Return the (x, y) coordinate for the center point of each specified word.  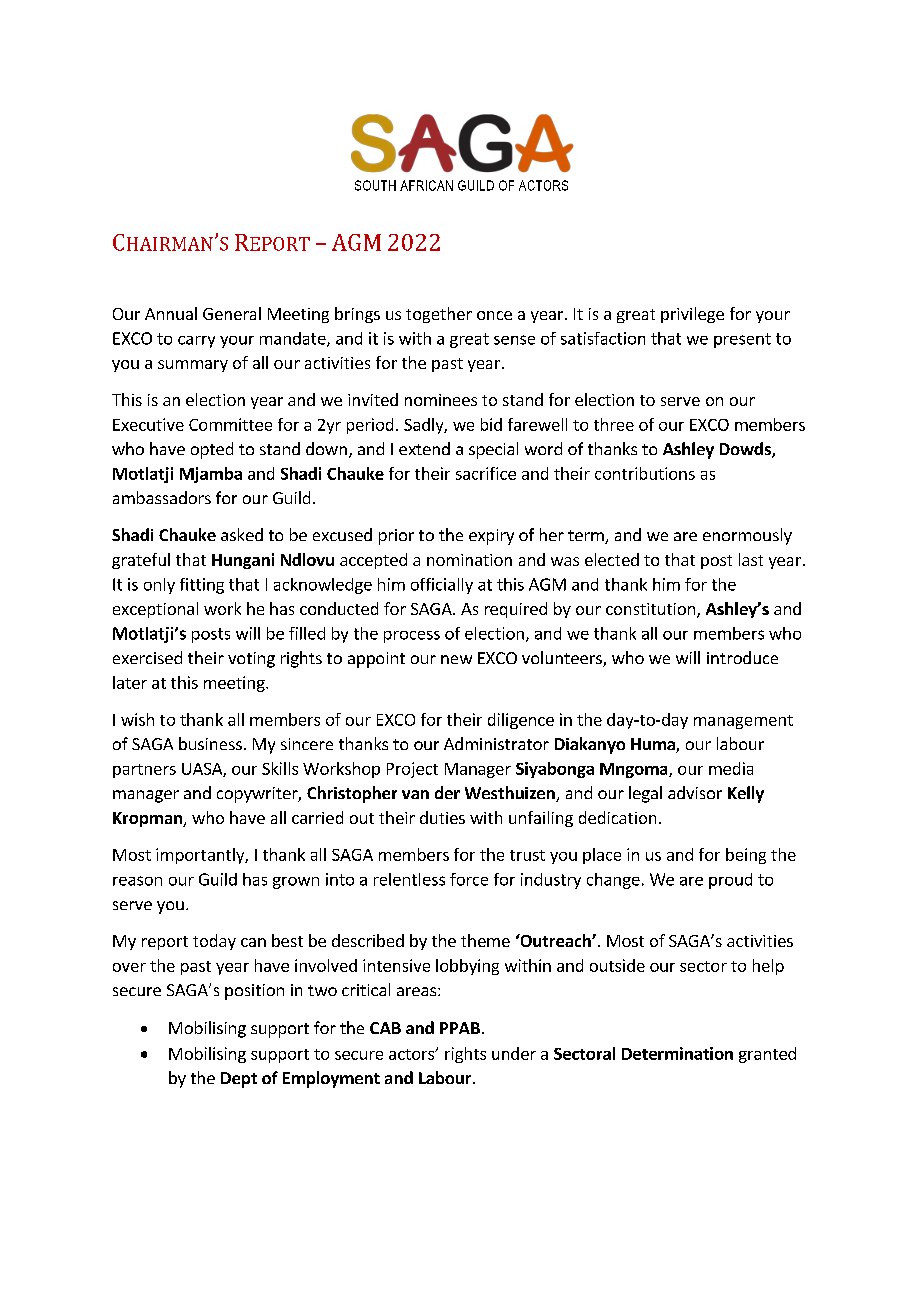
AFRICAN (426, 185)
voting (251, 660)
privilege (692, 315)
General (232, 313)
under (514, 1053)
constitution (650, 609)
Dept (239, 1080)
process (412, 637)
